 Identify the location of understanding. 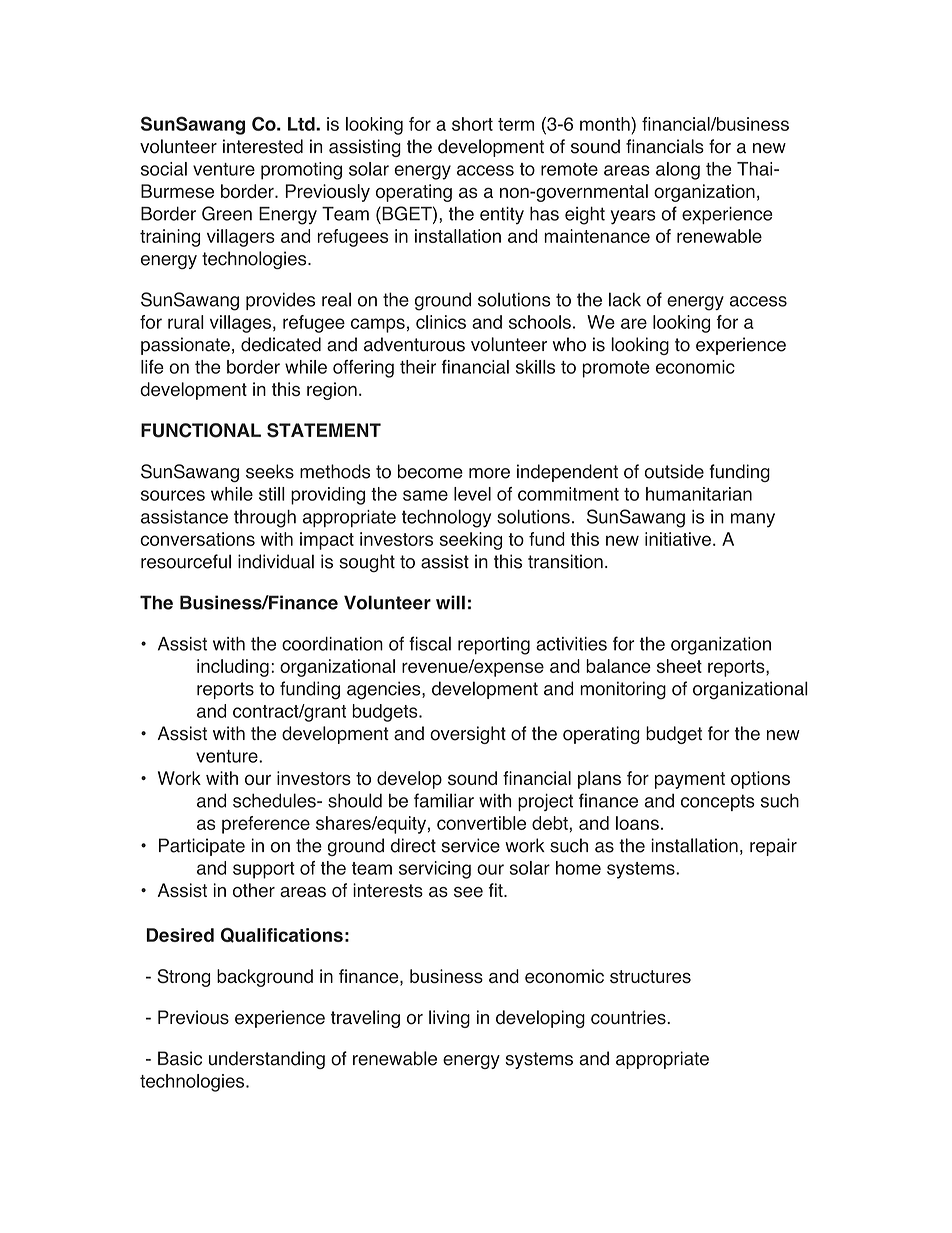
(267, 1060).
